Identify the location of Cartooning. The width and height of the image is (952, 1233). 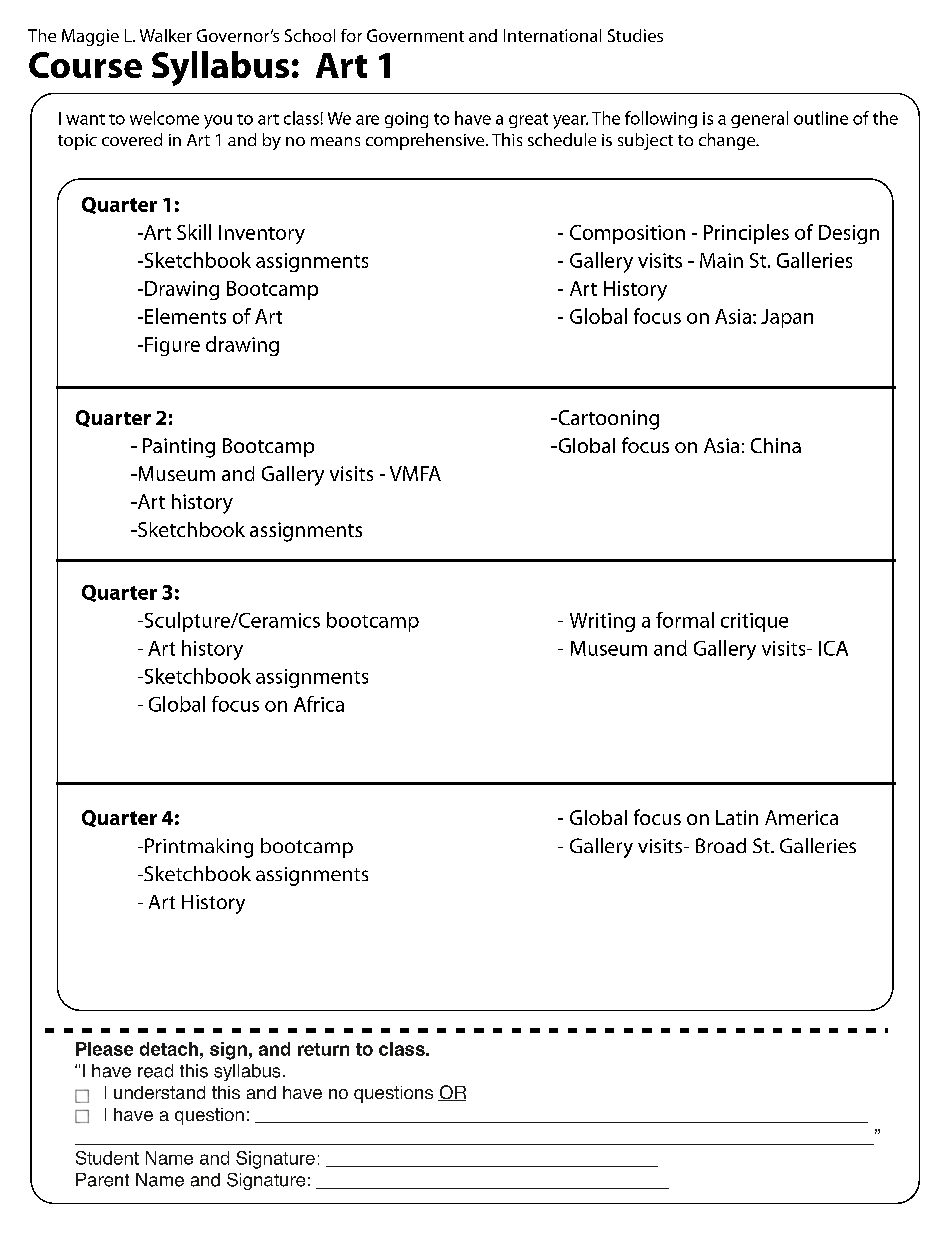
(607, 420).
